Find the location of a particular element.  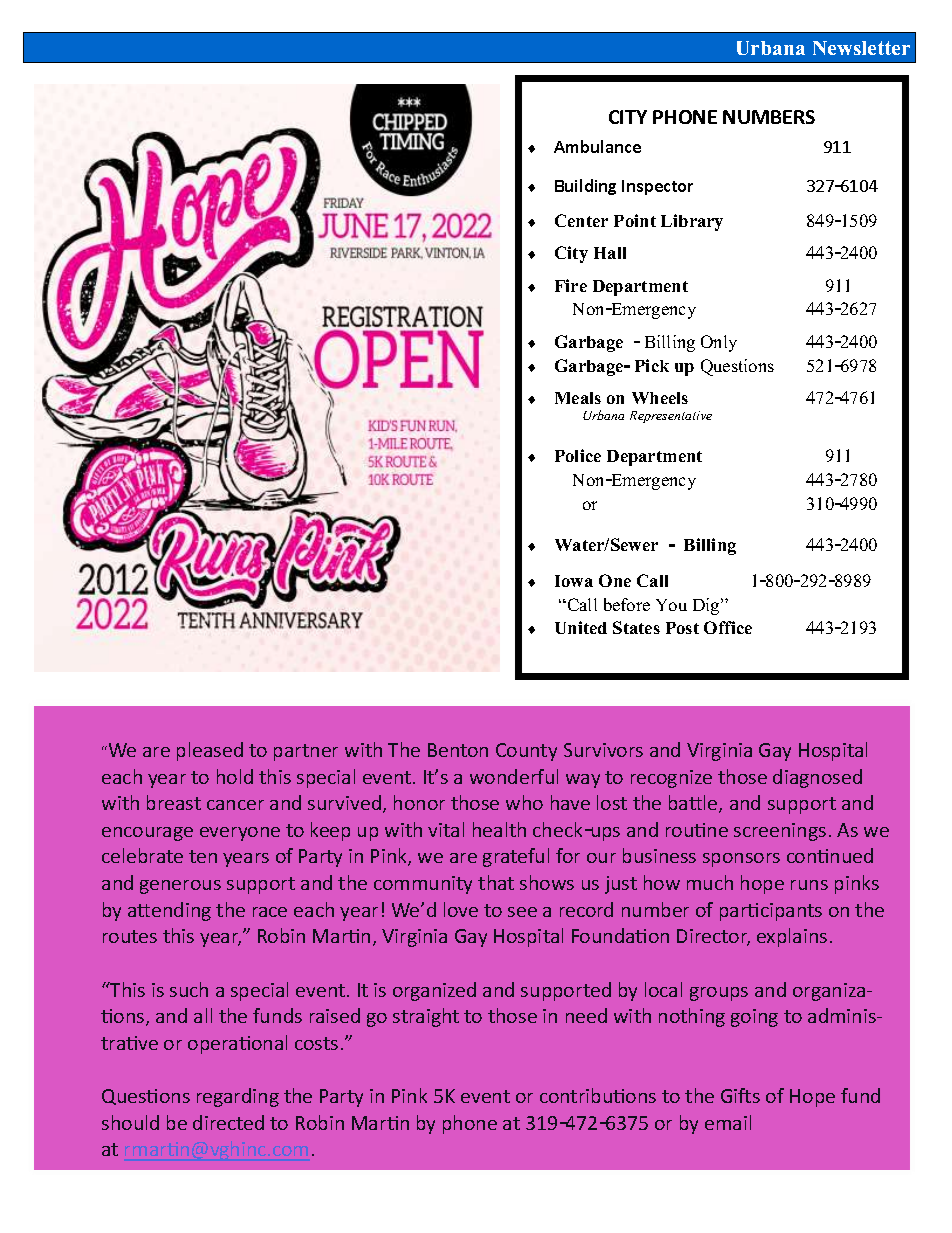

Newsletter is located at coordinates (861, 48).
